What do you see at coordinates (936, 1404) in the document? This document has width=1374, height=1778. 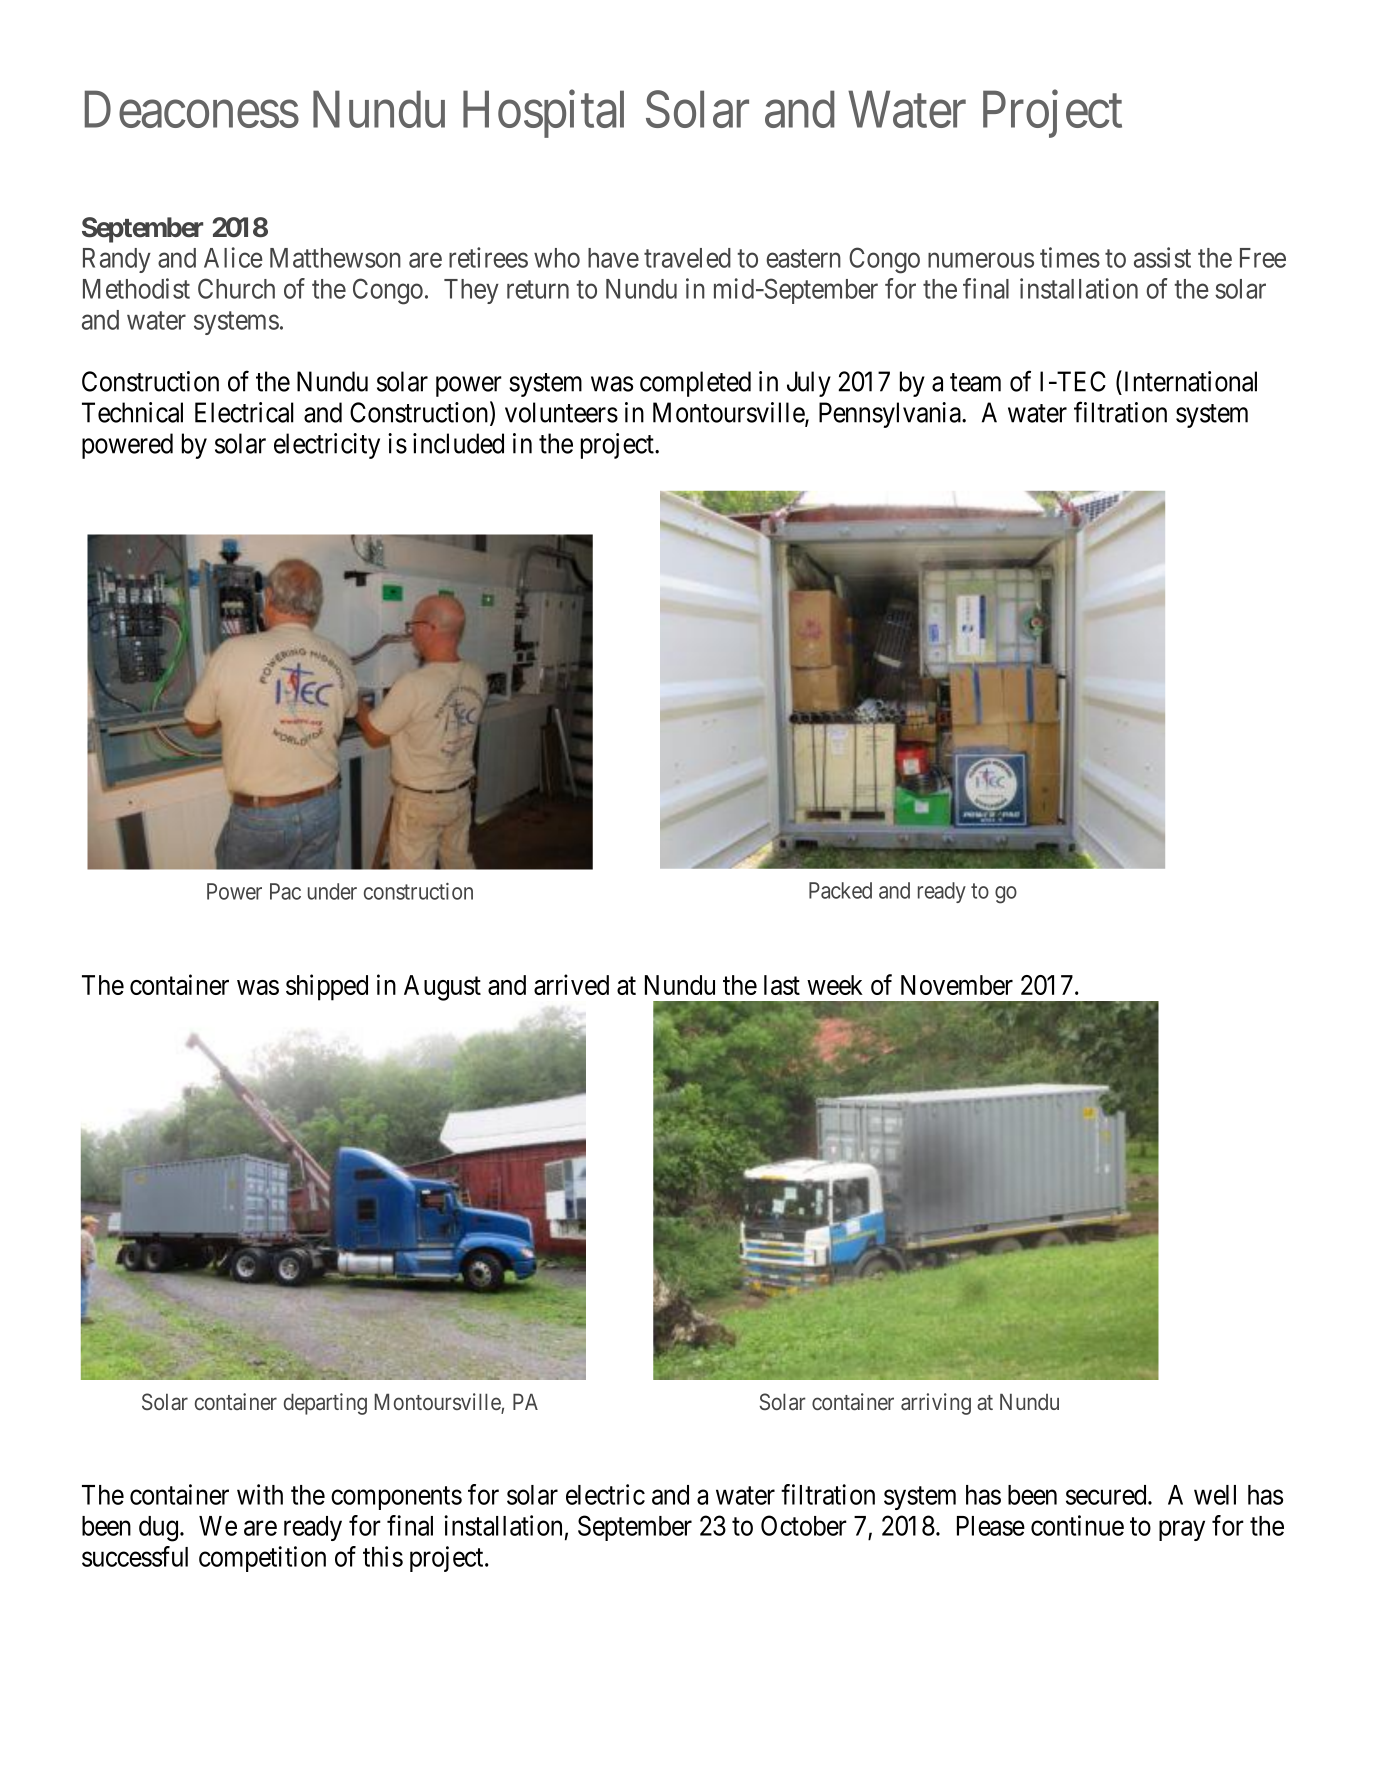 I see `arriving` at bounding box center [936, 1404].
